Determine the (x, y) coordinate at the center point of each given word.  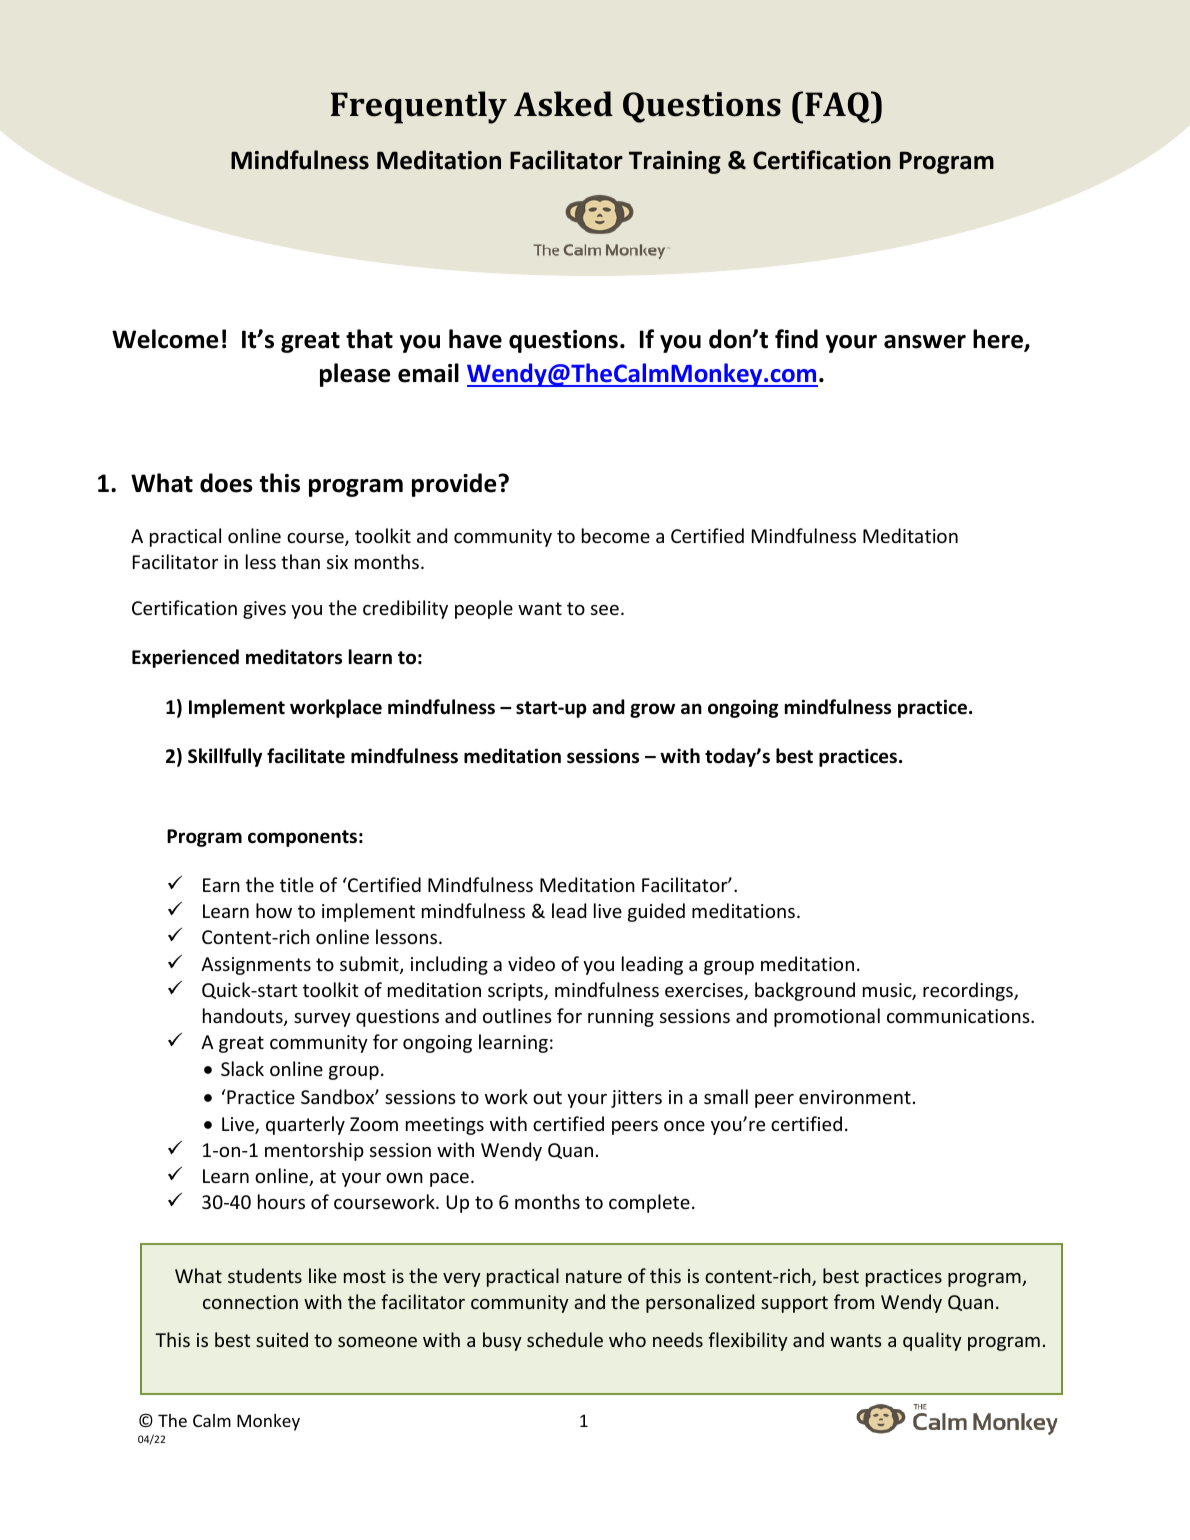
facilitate (306, 756)
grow (652, 710)
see (605, 610)
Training (675, 162)
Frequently (419, 107)
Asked (563, 104)
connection (250, 1302)
